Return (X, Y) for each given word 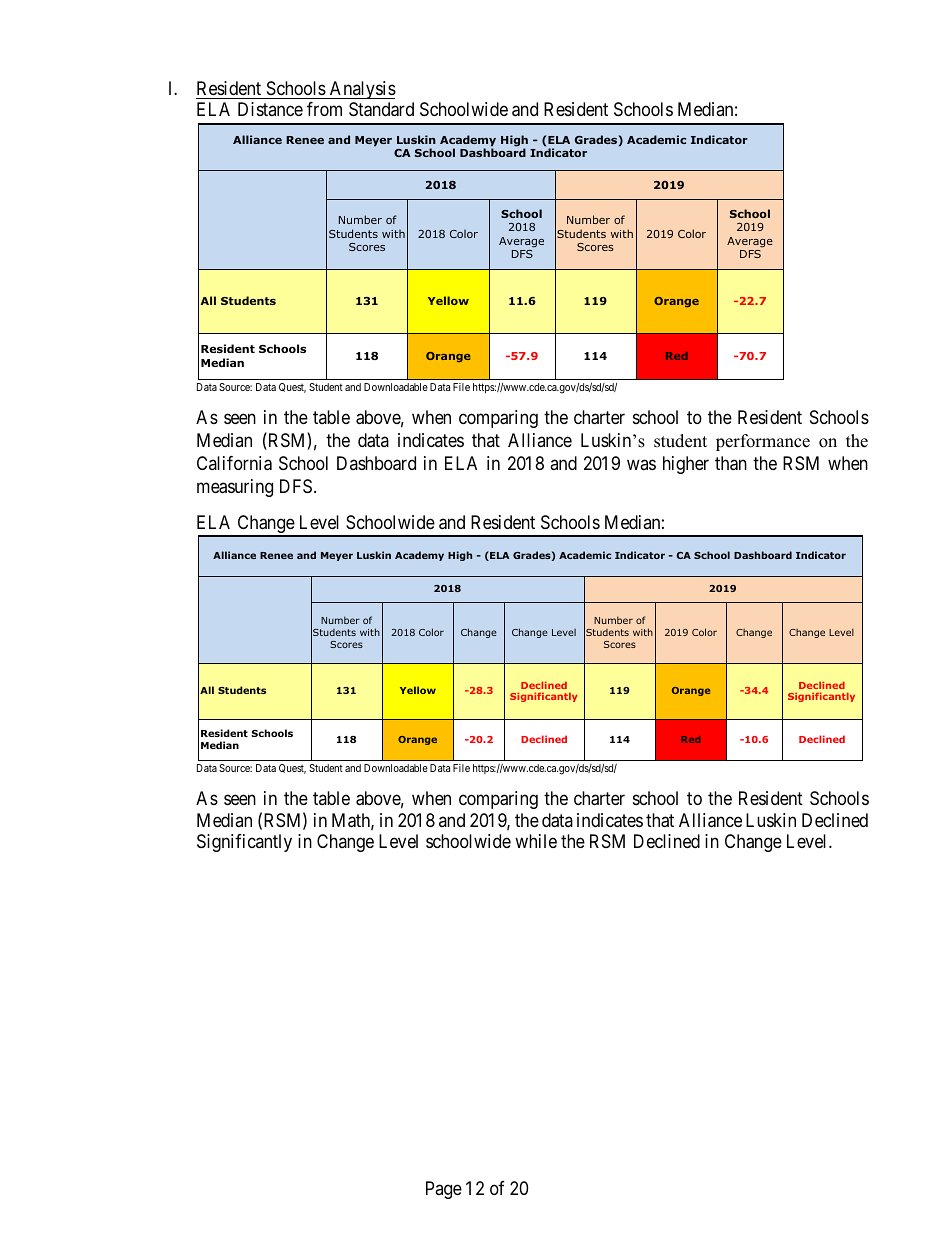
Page (444, 1190)
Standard (381, 109)
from (324, 109)
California (234, 463)
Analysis (361, 90)
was (641, 465)
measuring (235, 488)
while (536, 841)
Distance (270, 109)
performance (763, 442)
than (731, 463)
